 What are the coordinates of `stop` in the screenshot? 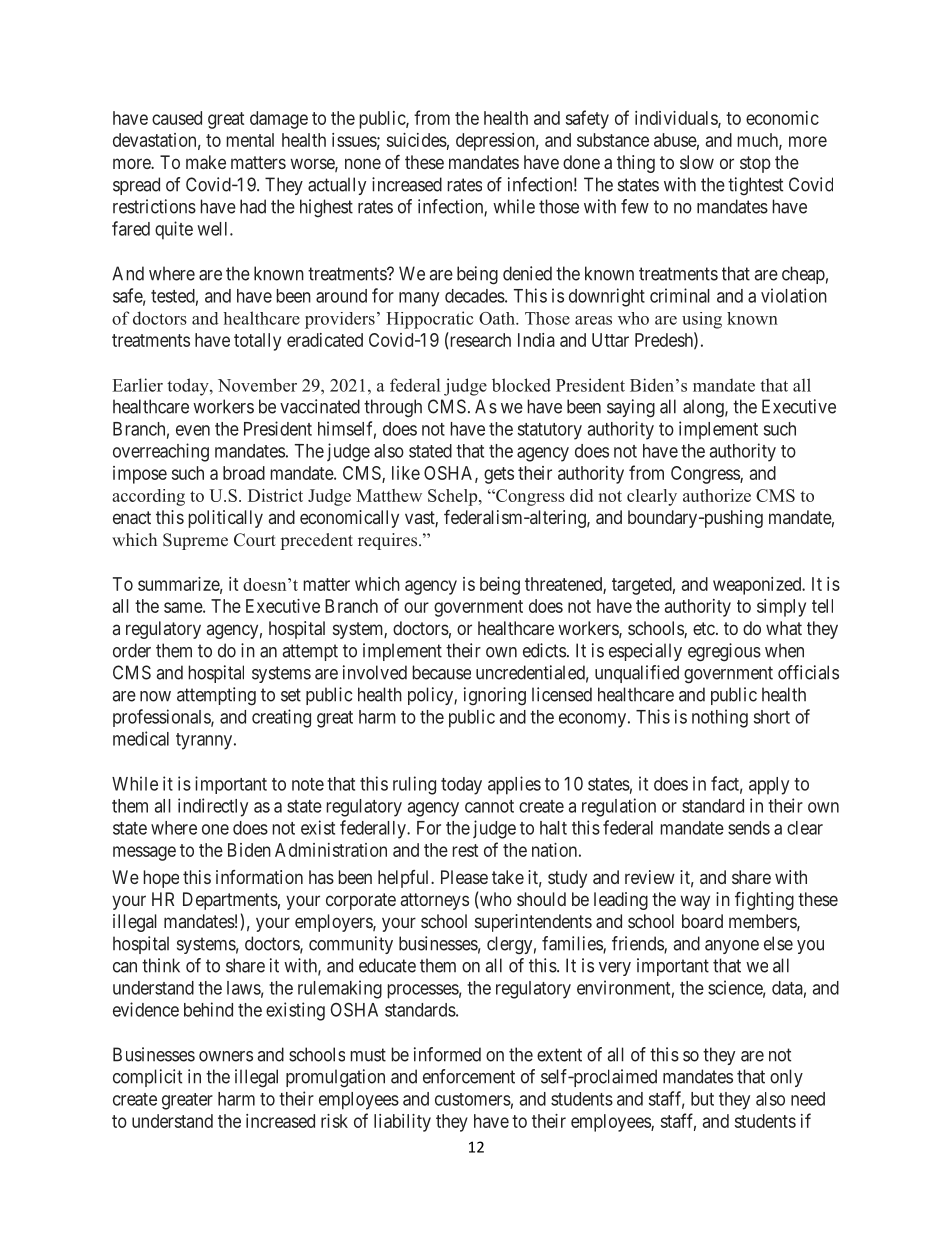 It's located at (755, 164).
